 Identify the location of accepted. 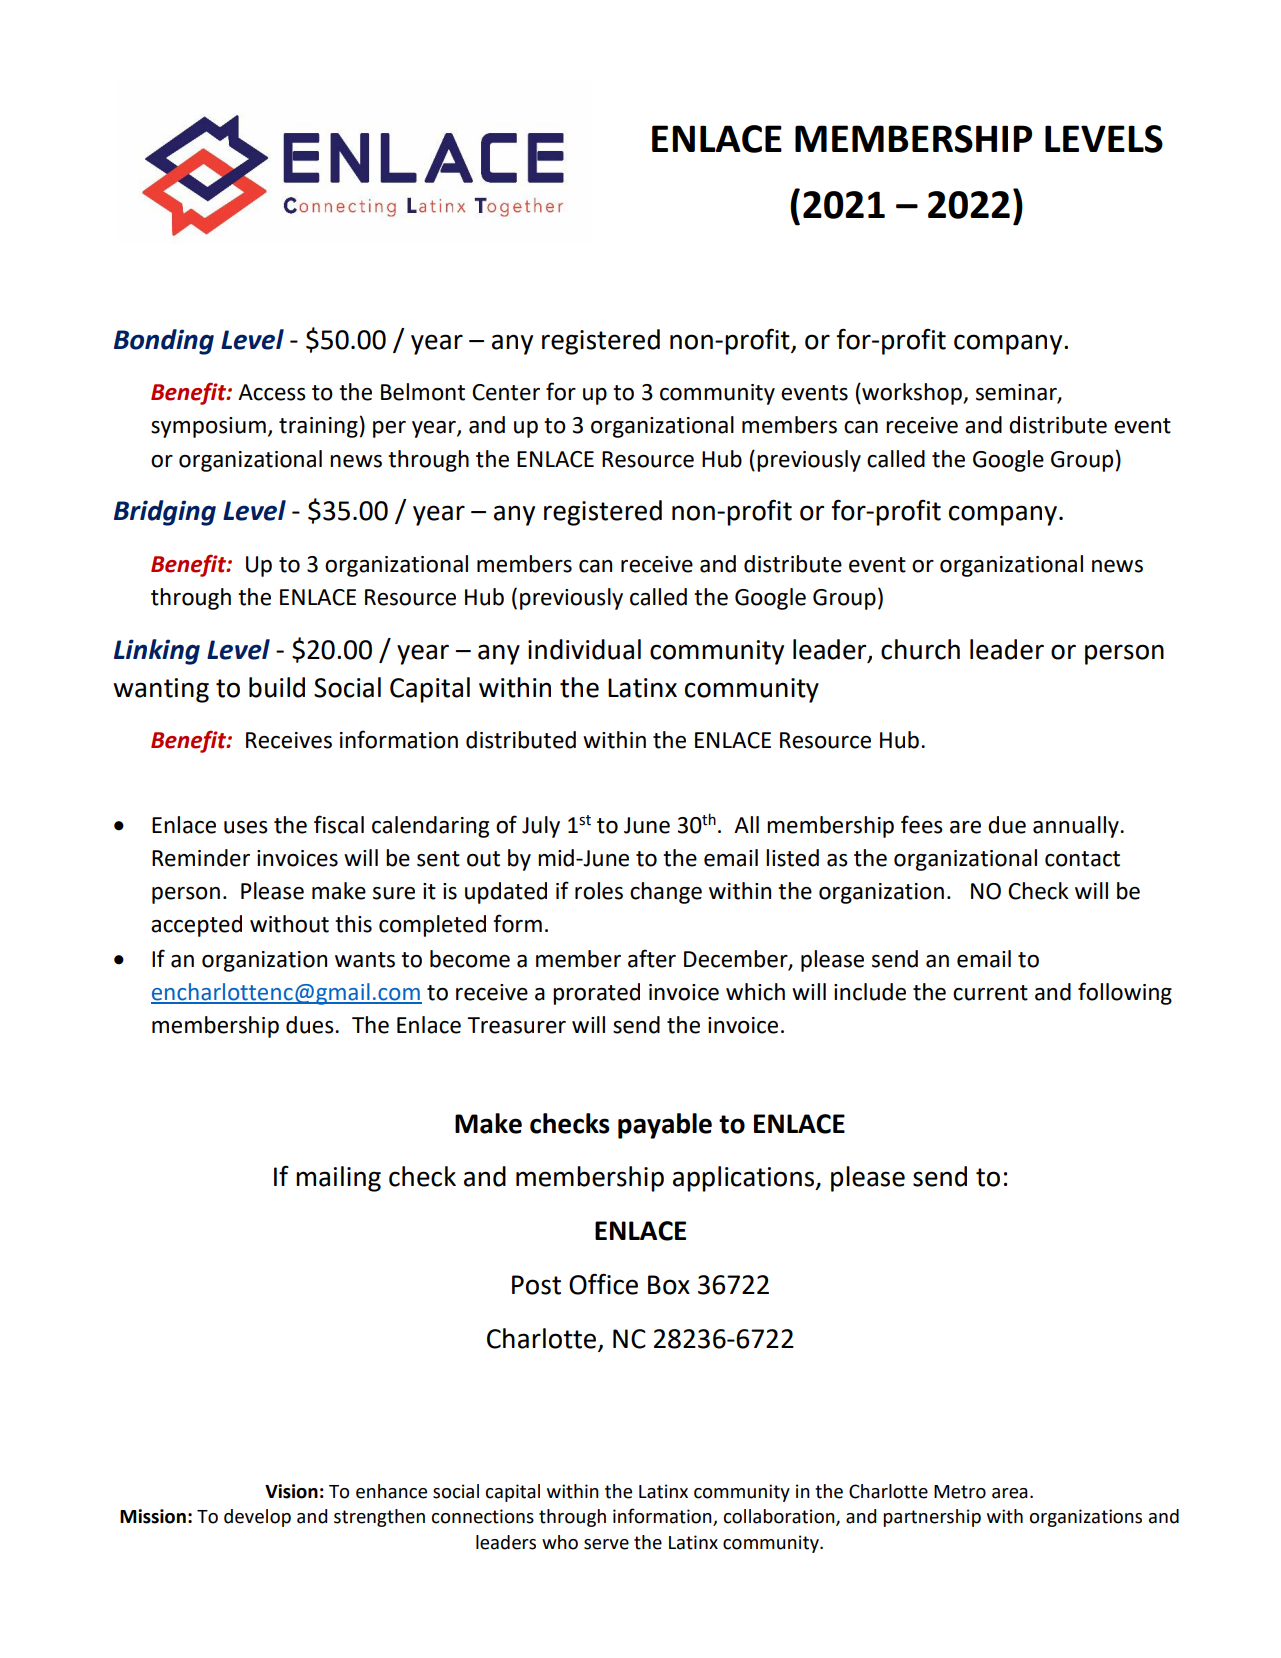
(196, 926).
